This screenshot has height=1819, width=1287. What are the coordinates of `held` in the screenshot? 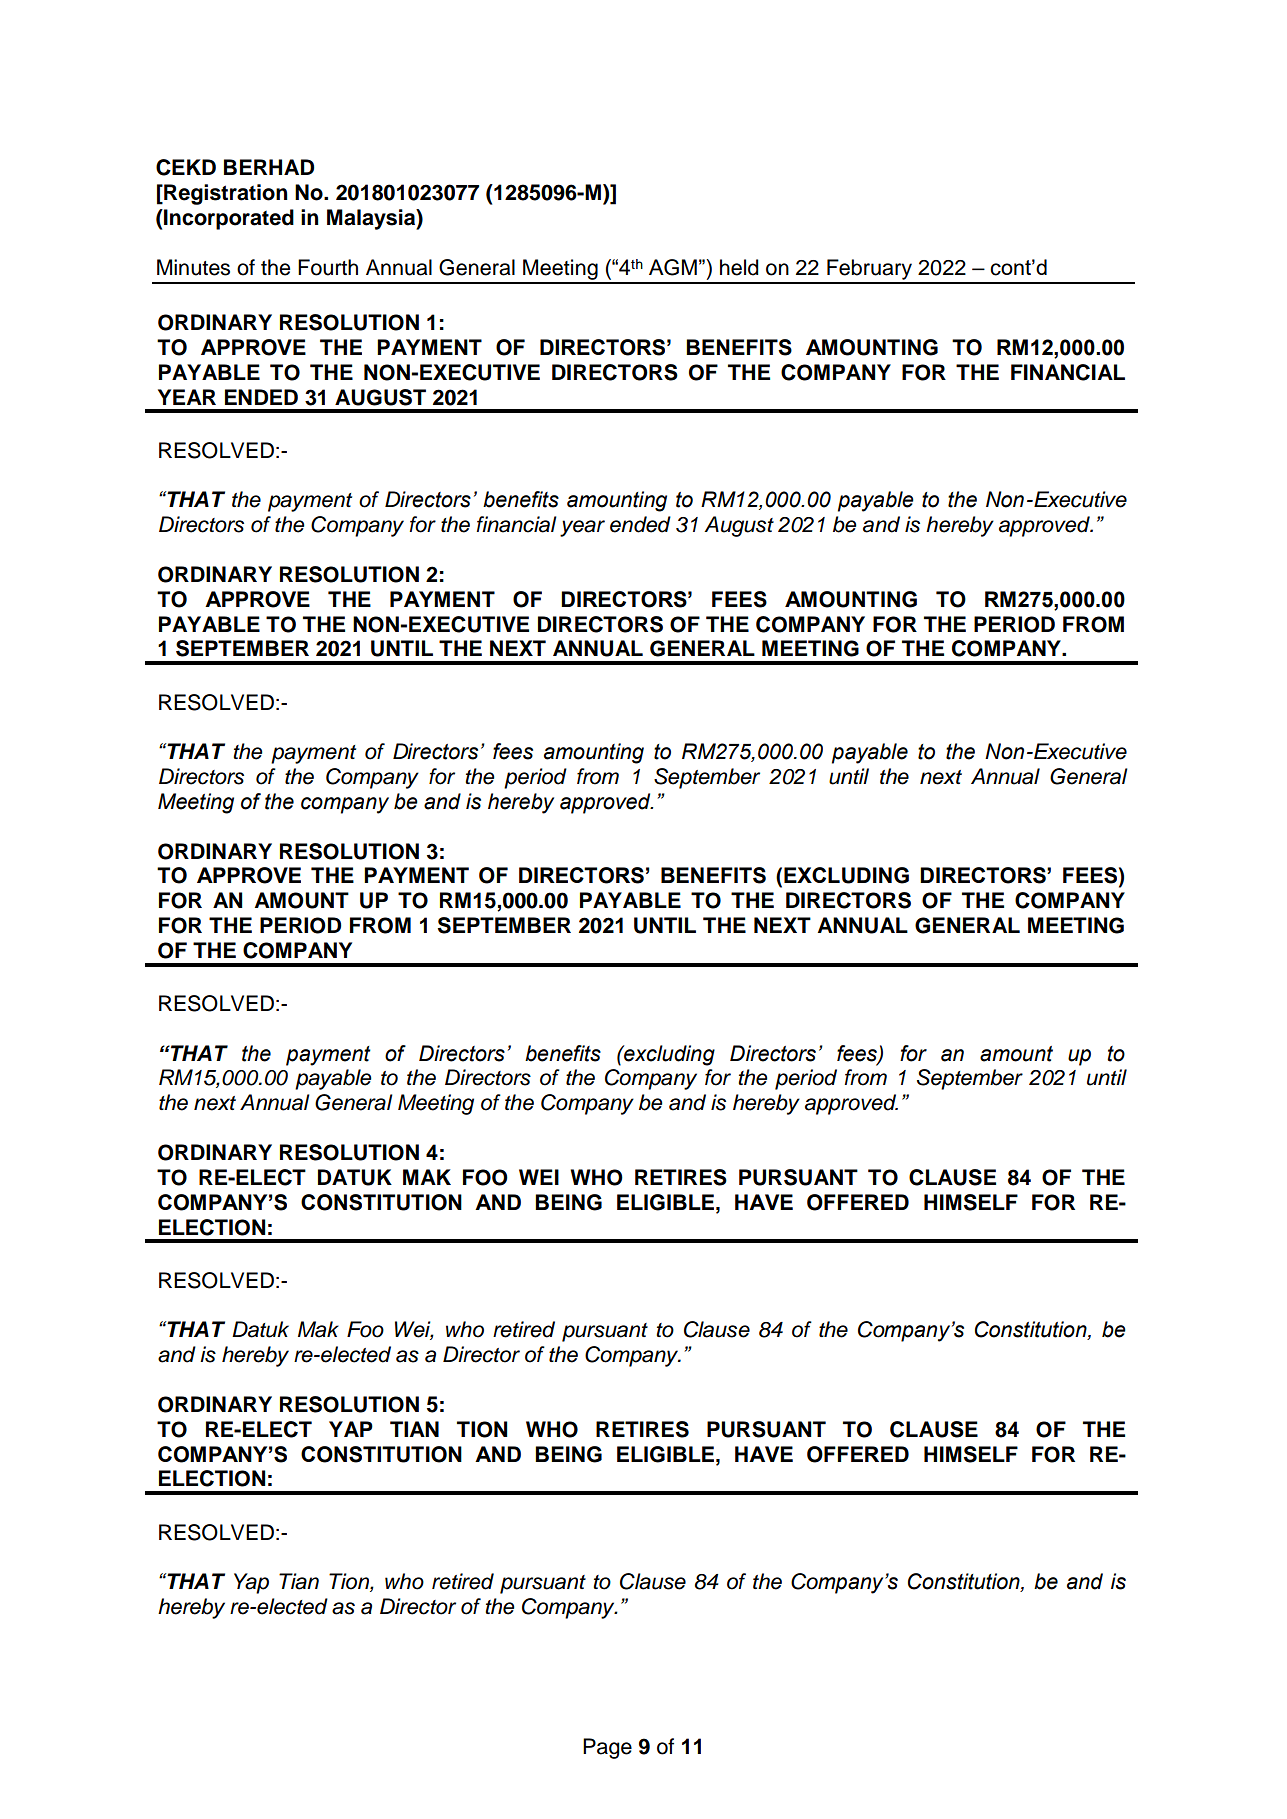 It's located at (739, 267).
